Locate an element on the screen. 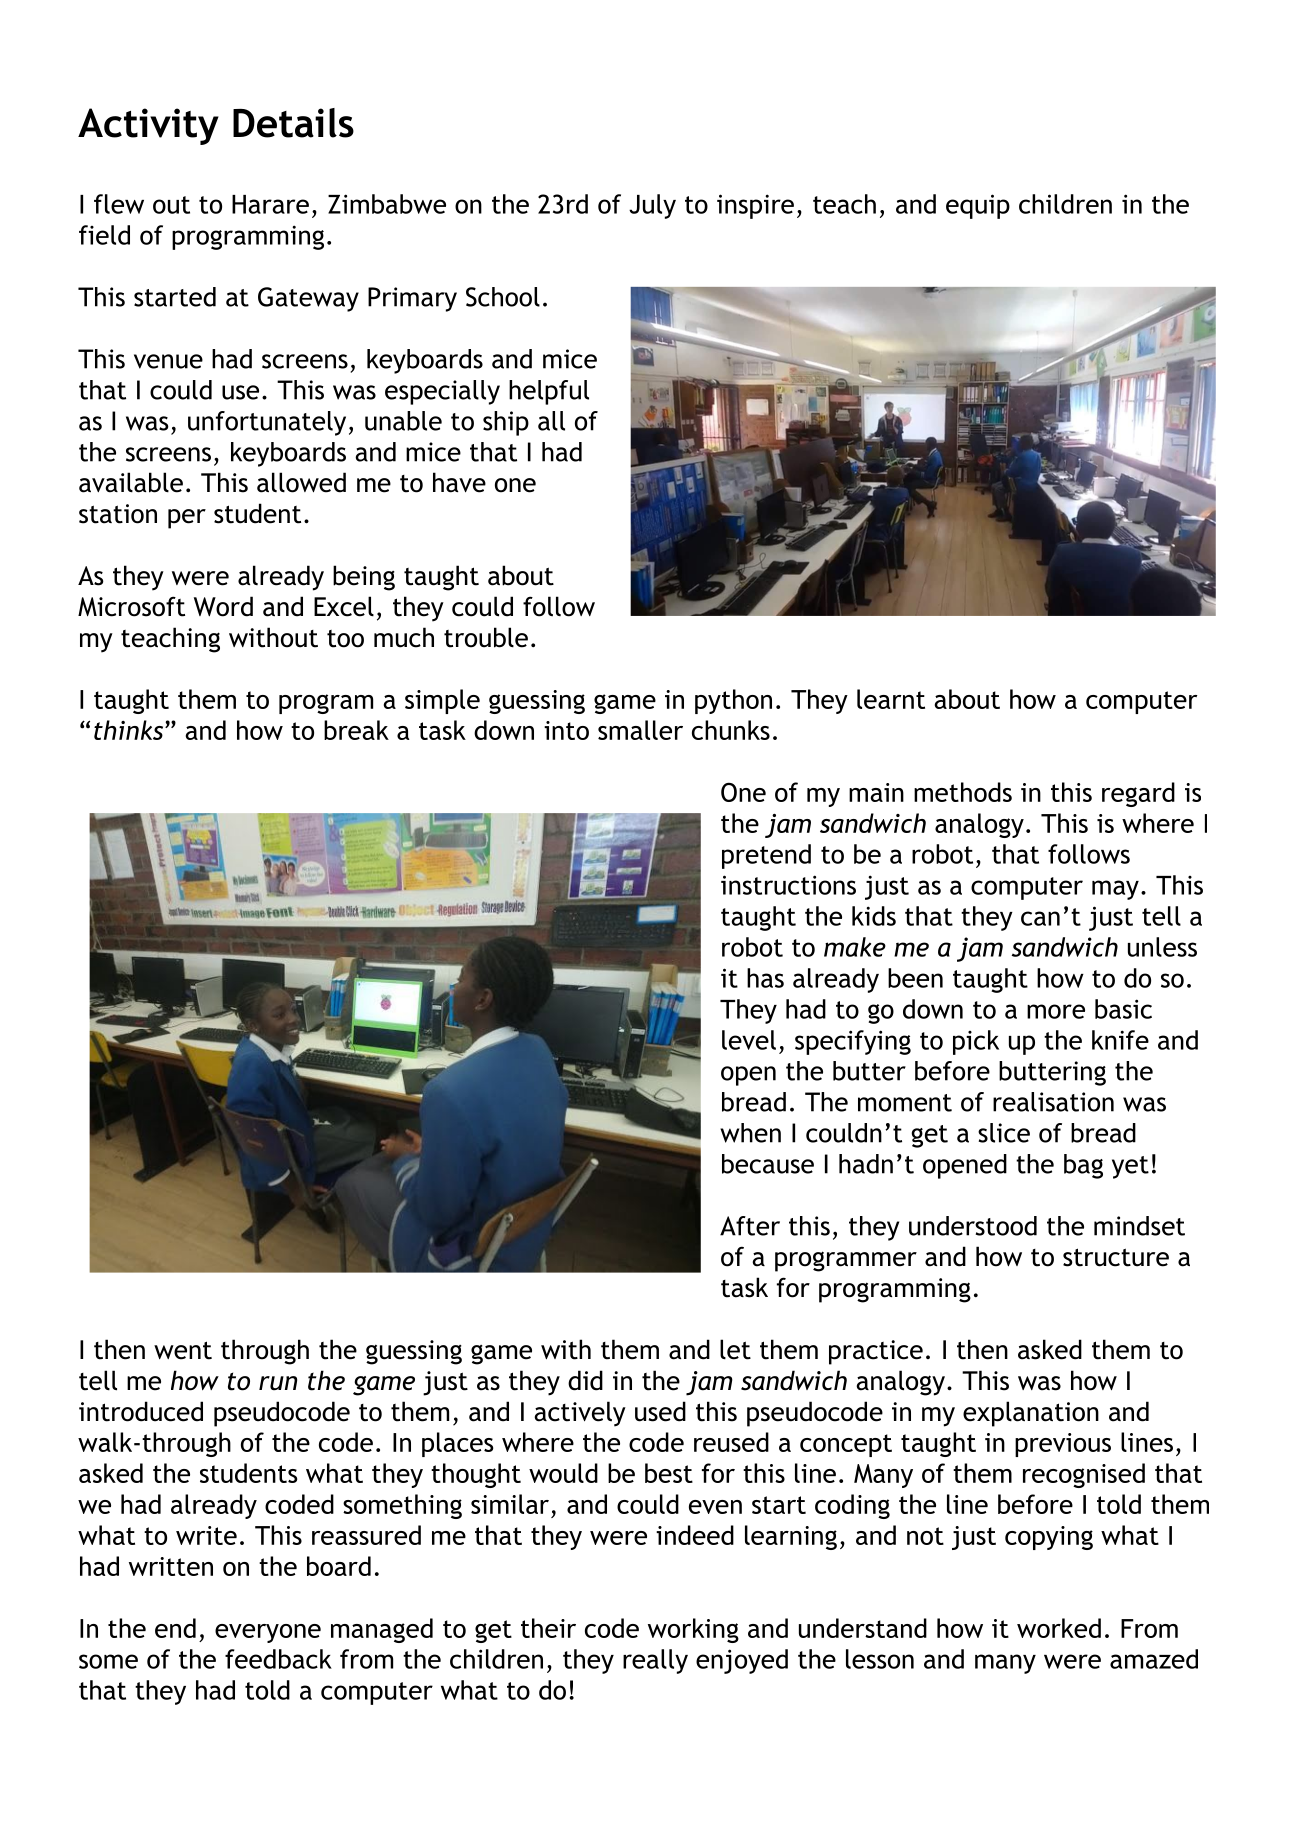  break is located at coordinates (356, 730).
